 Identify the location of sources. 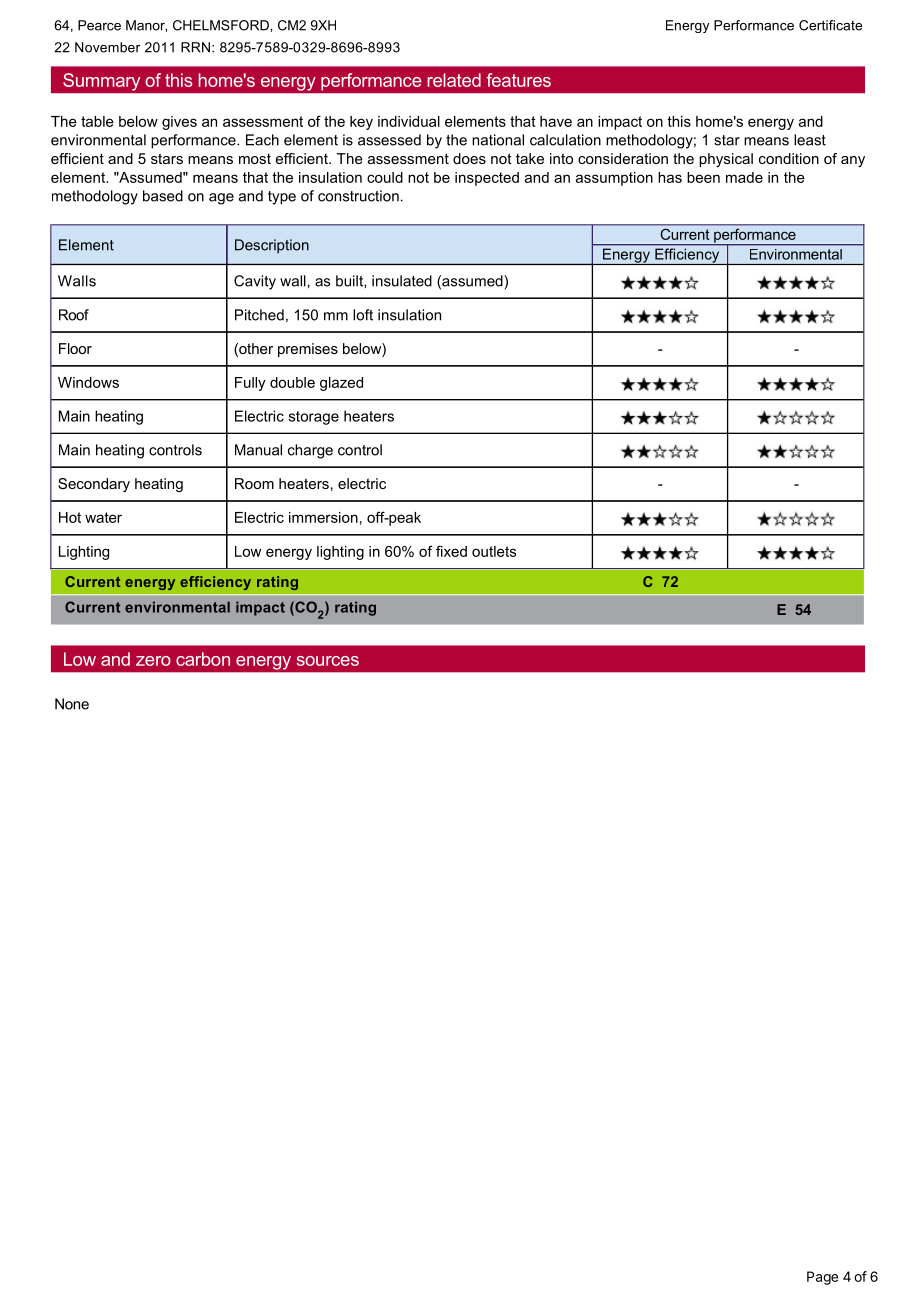
(328, 661).
